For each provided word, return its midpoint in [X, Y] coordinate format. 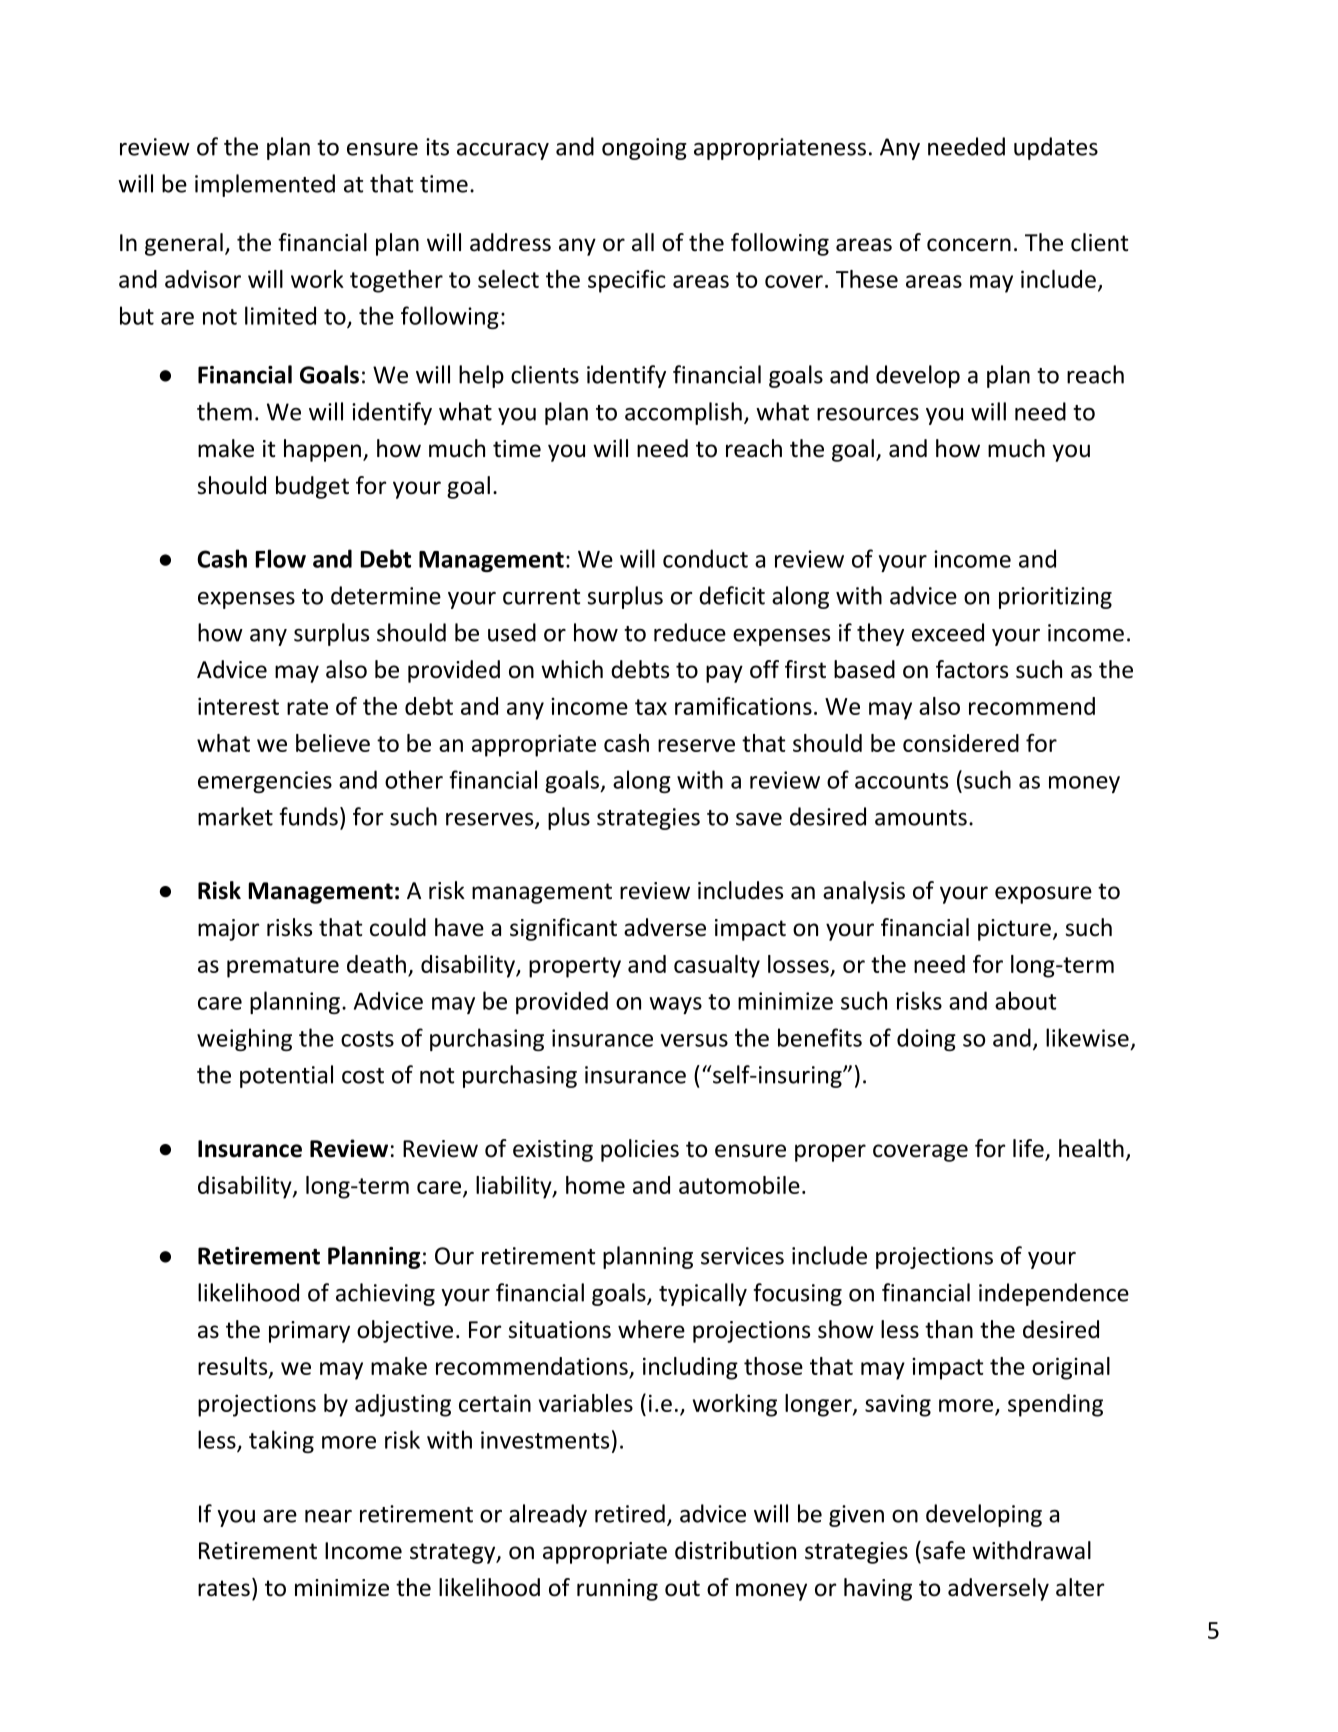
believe [333, 743]
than [949, 1329]
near [328, 1516]
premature [283, 967]
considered [961, 743]
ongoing [644, 149]
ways [675, 1005]
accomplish [683, 413]
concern [969, 245]
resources [868, 414]
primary [309, 1332]
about [1025, 1000]
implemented [265, 185]
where [651, 1329]
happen [322, 450]
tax [651, 707]
